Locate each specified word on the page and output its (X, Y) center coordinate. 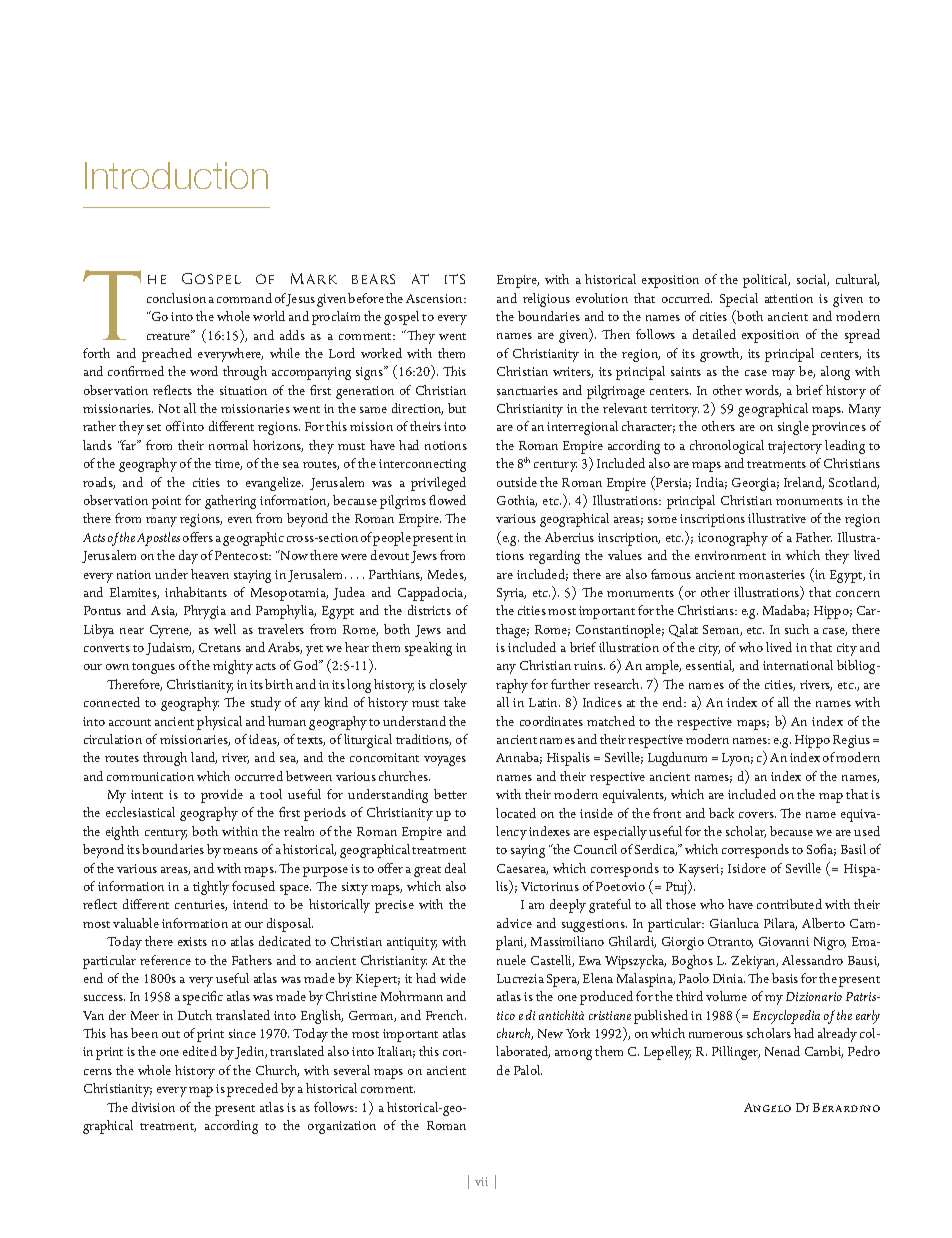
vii (481, 1181)
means (240, 851)
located (516, 813)
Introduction (176, 175)
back (721, 813)
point (166, 502)
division (153, 1107)
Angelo (767, 1107)
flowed (447, 500)
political (766, 281)
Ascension (435, 298)
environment (730, 555)
